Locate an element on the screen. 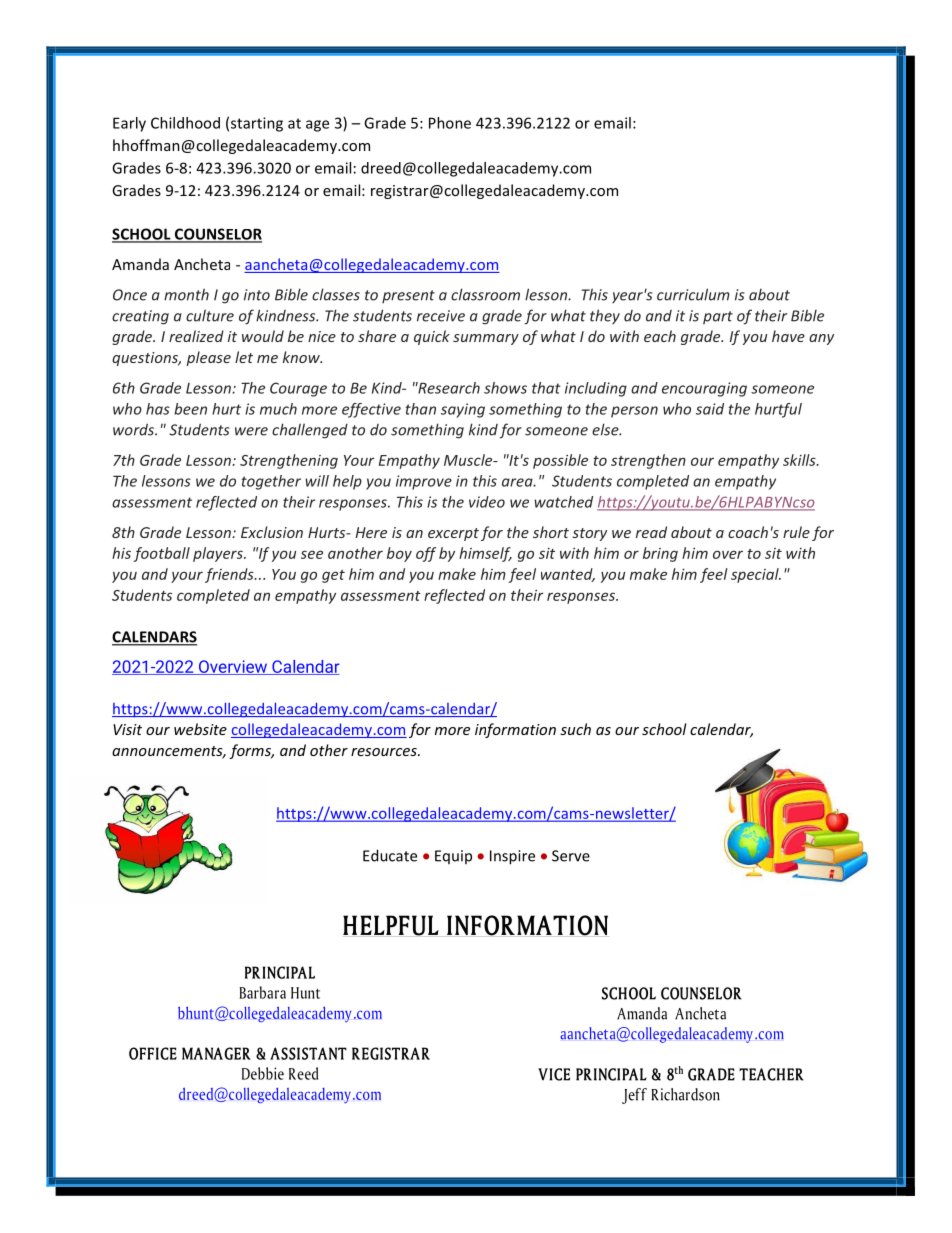 Image resolution: width=952 pixels, height=1233 pixels. please is located at coordinates (208, 358).
